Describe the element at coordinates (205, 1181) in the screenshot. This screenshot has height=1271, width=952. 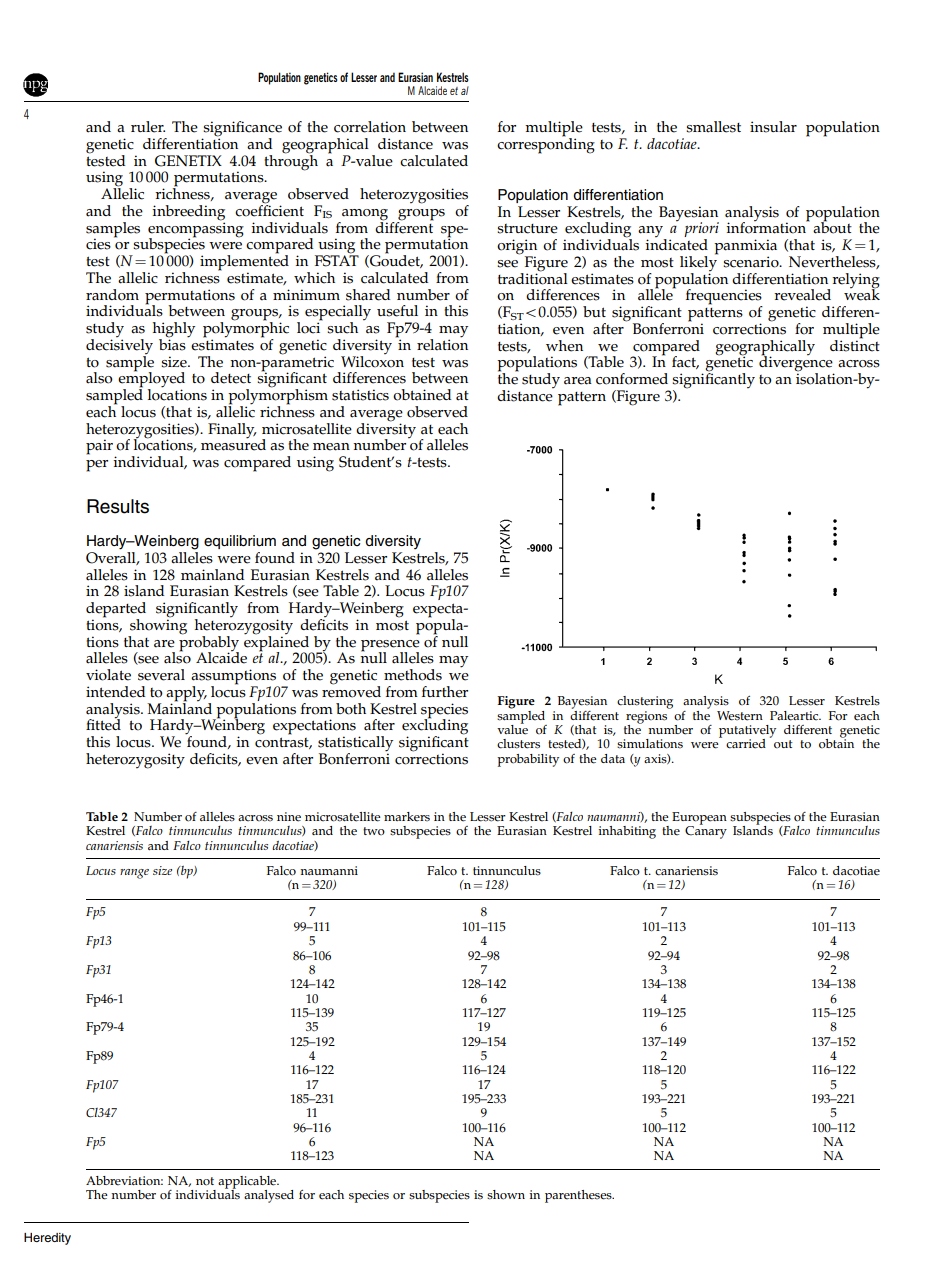
I see `not` at that location.
